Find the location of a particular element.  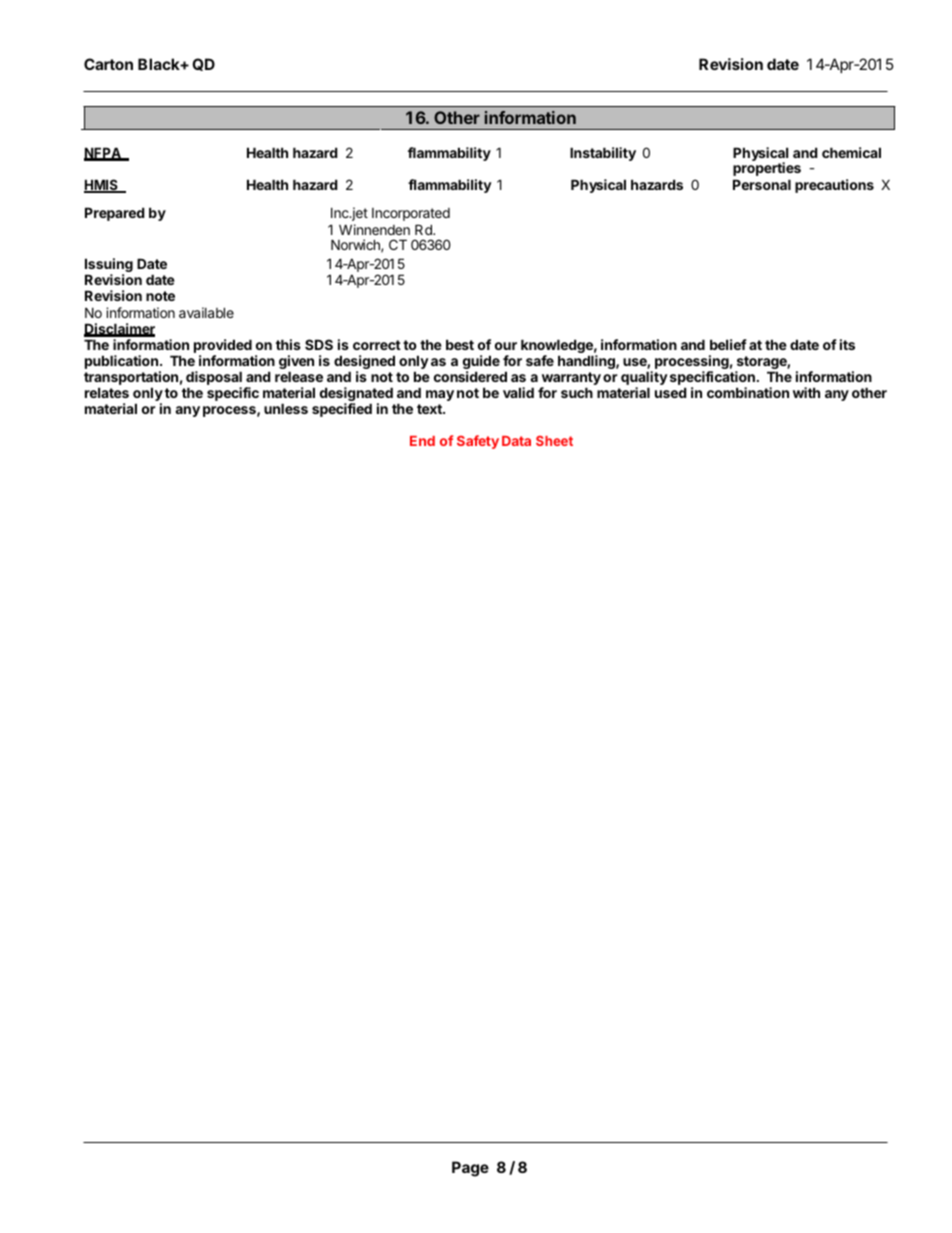

Carton is located at coordinates (108, 64).
